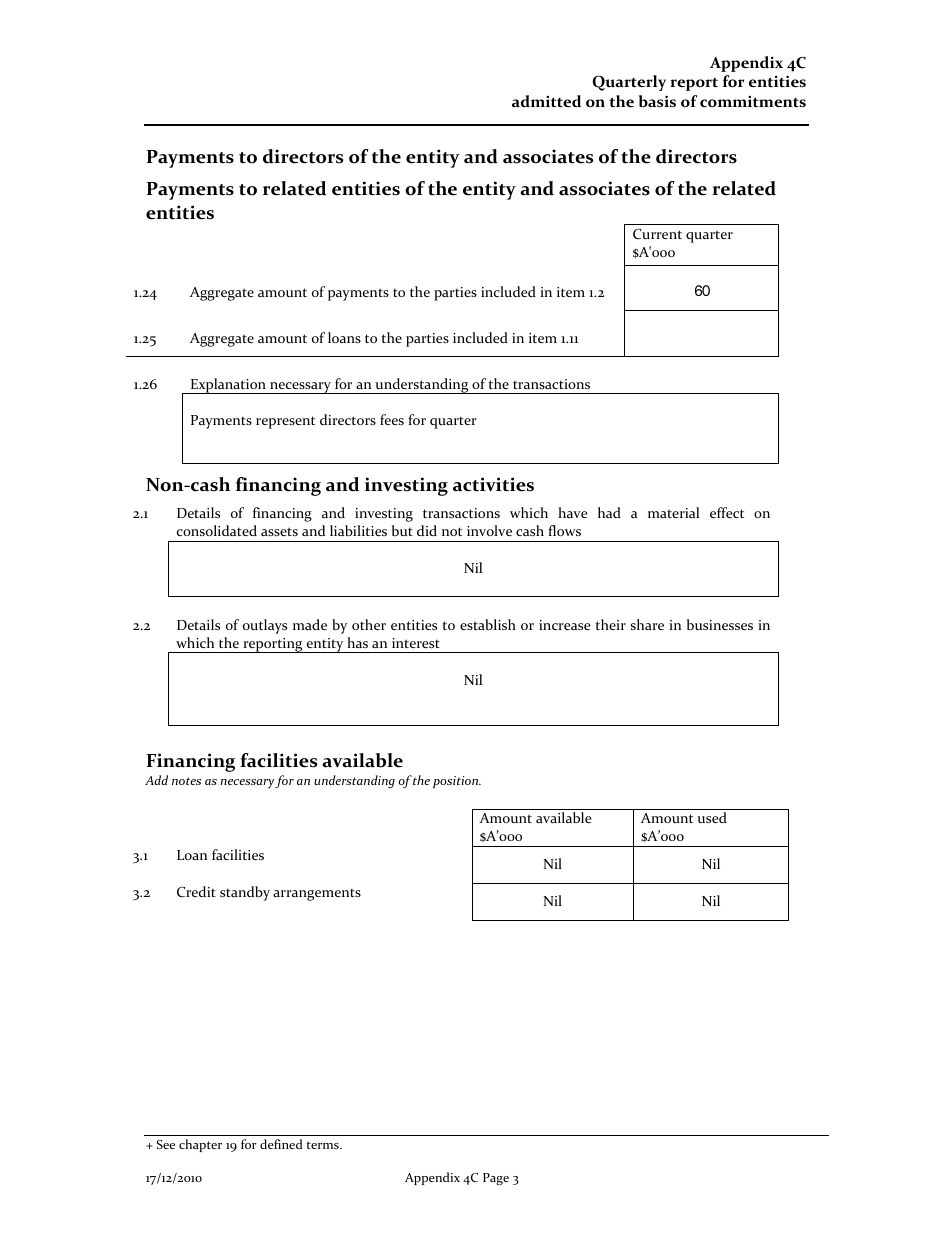 The image size is (952, 1233). What do you see at coordinates (217, 530) in the screenshot?
I see `consolidated` at bounding box center [217, 530].
